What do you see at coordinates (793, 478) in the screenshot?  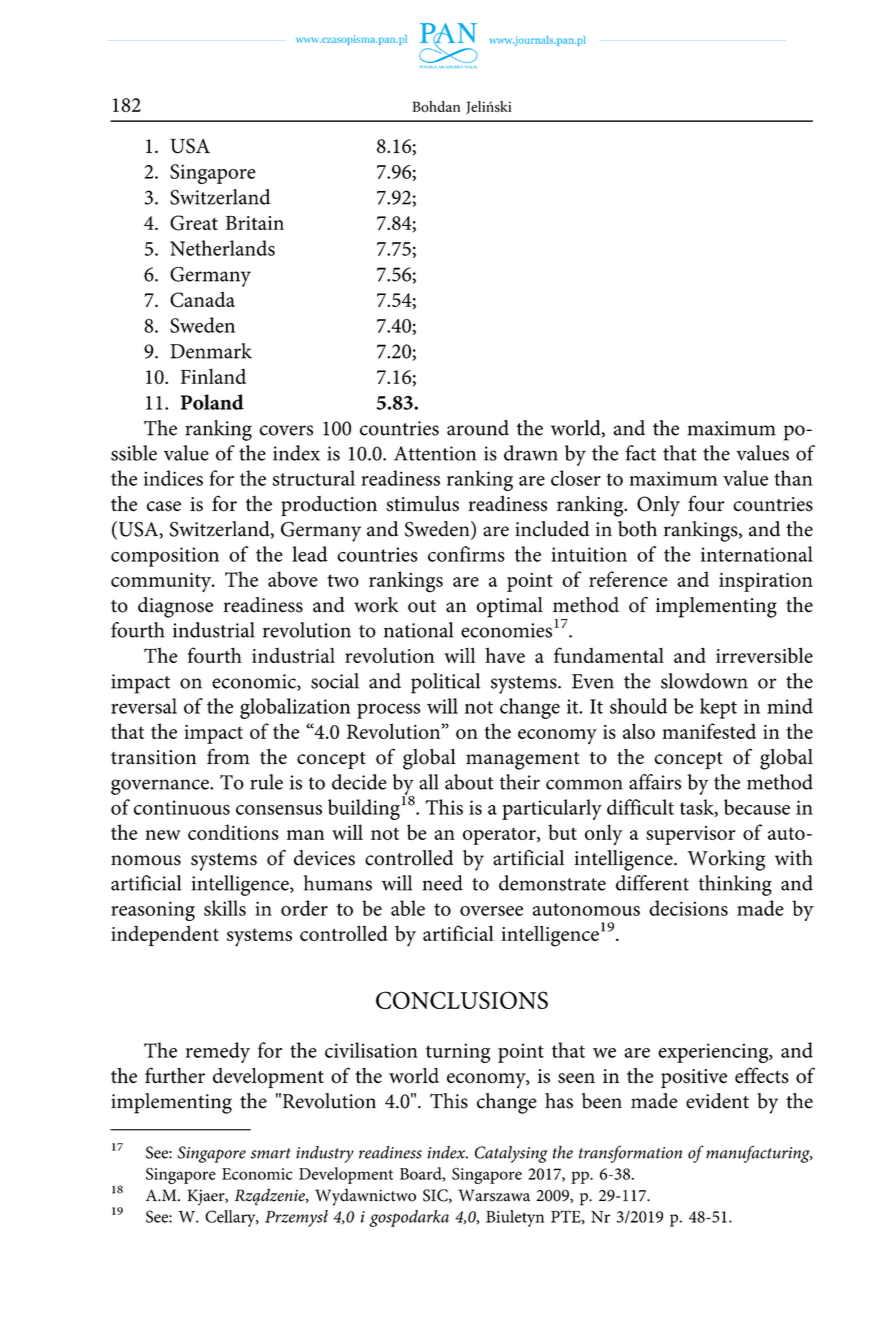 I see `than` at bounding box center [793, 478].
